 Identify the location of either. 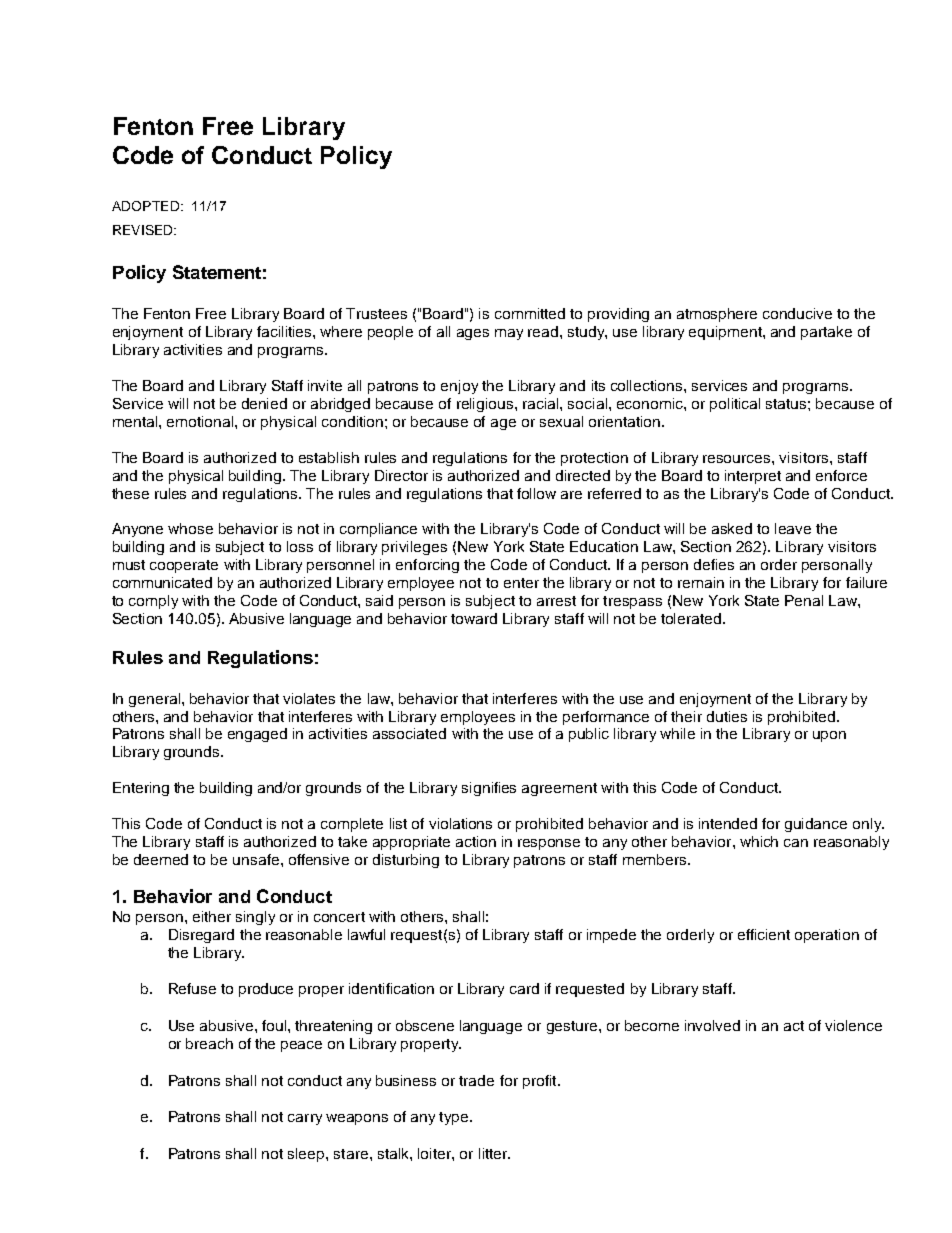
(212, 916).
